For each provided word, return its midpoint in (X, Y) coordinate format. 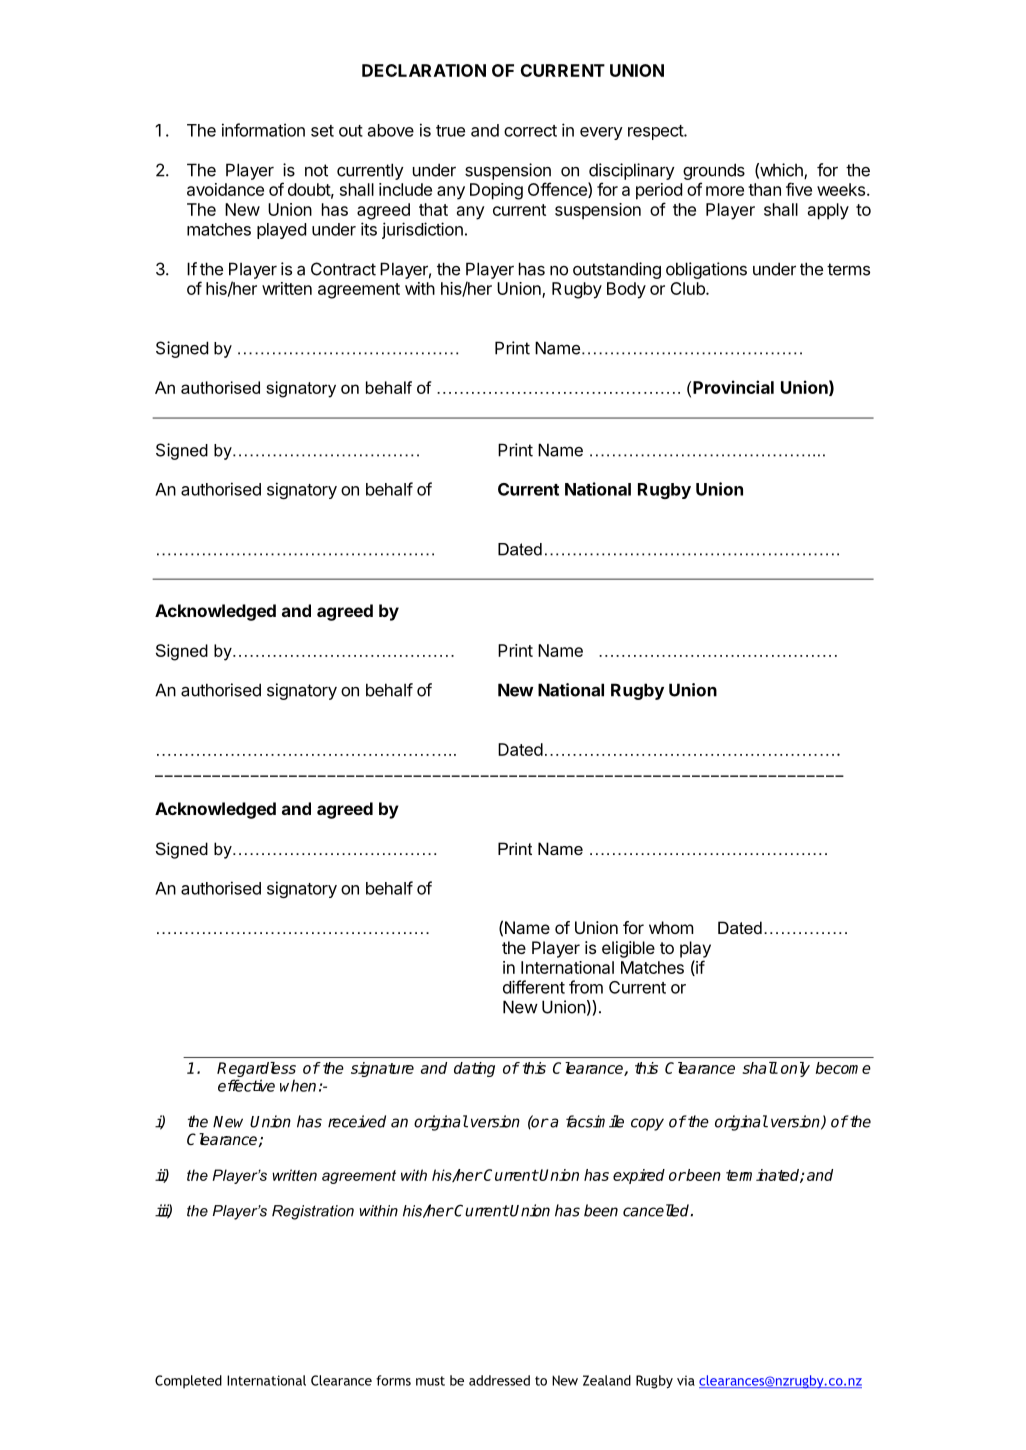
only (795, 1069)
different (534, 987)
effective (246, 1085)
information (263, 130)
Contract (343, 269)
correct (530, 131)
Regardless (256, 1071)
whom (671, 927)
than (764, 189)
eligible (628, 949)
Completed (188, 1382)
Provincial (733, 387)
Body (626, 290)
